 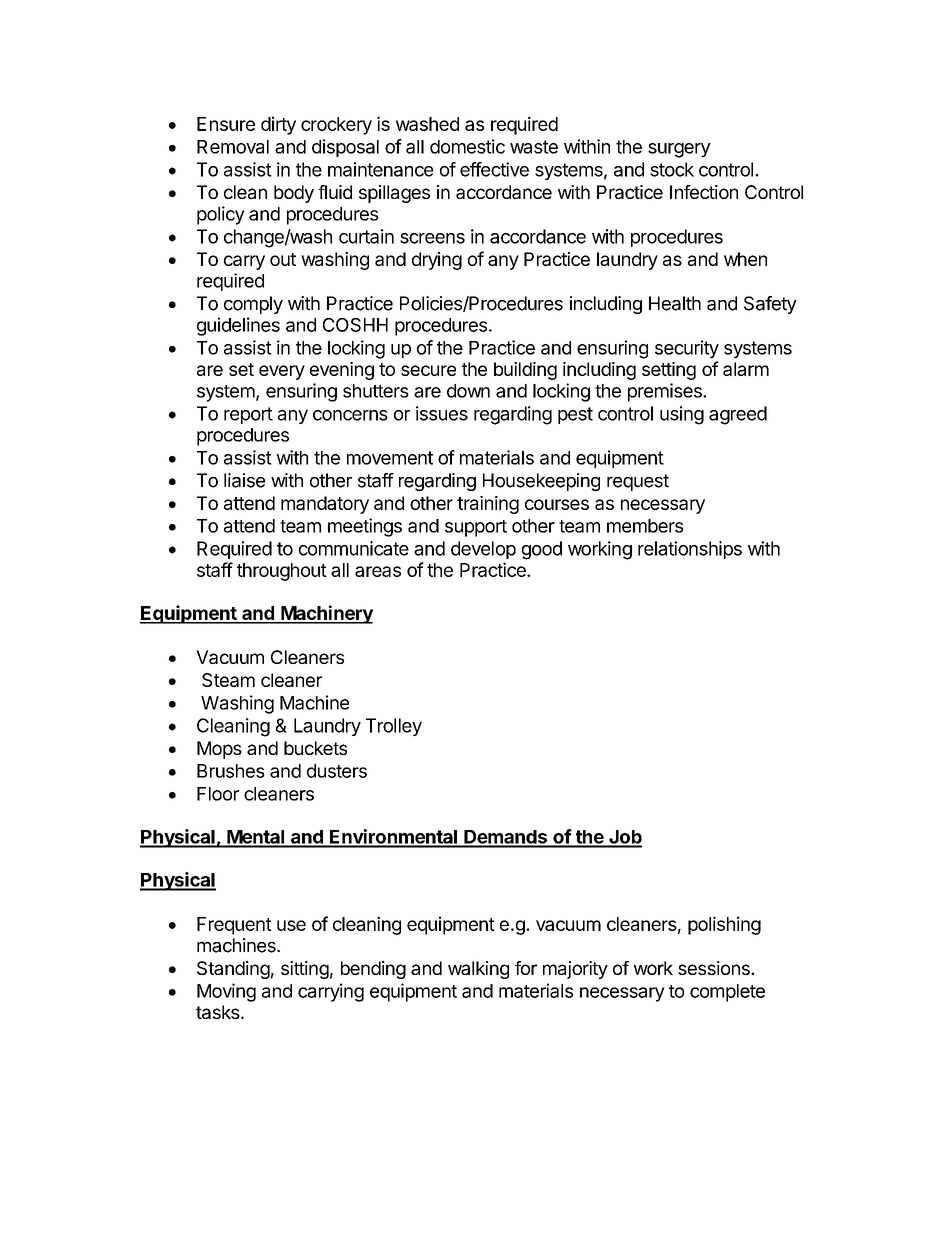 I want to click on develop, so click(x=483, y=550).
